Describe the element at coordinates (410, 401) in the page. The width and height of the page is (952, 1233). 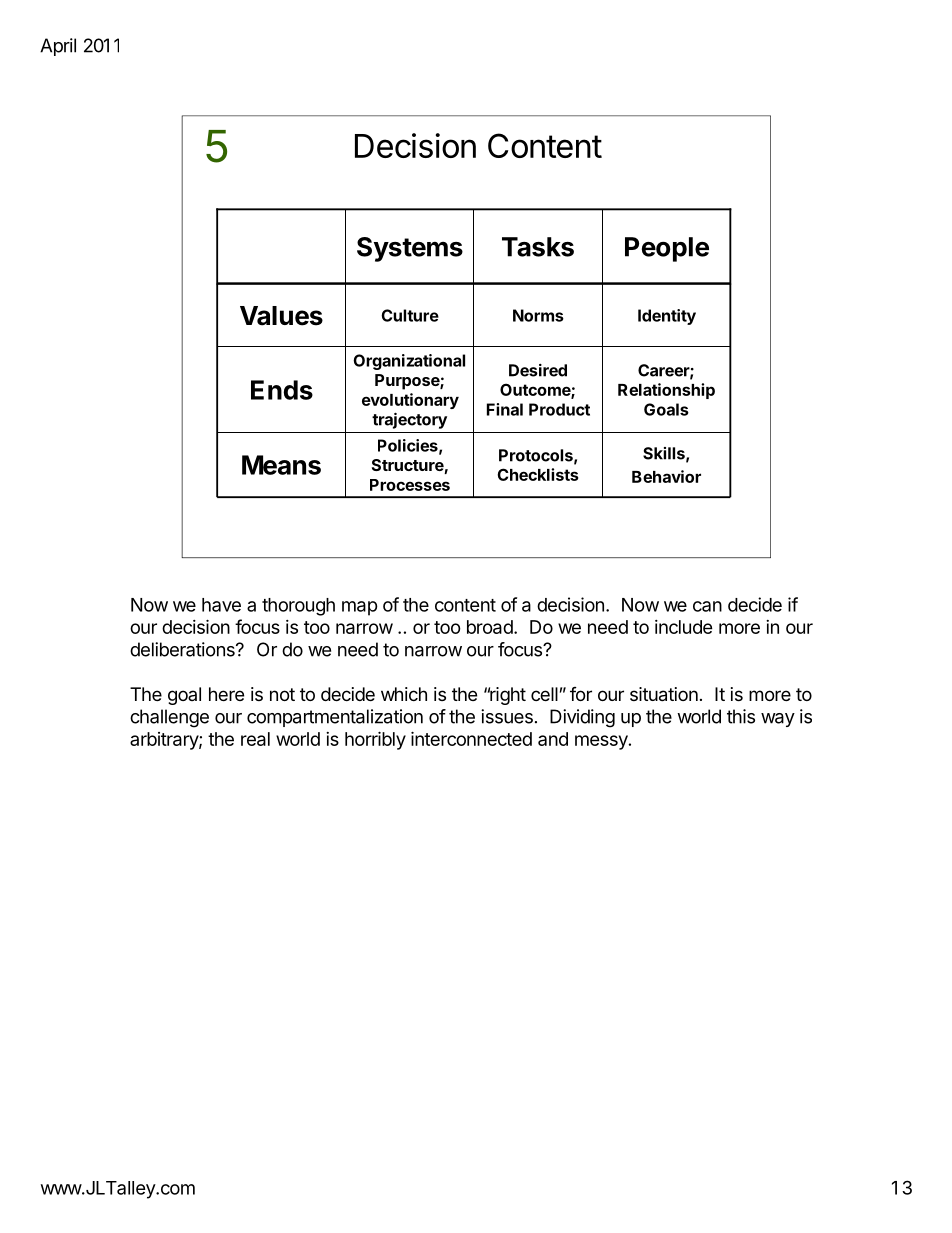
I see `evolutionary` at that location.
